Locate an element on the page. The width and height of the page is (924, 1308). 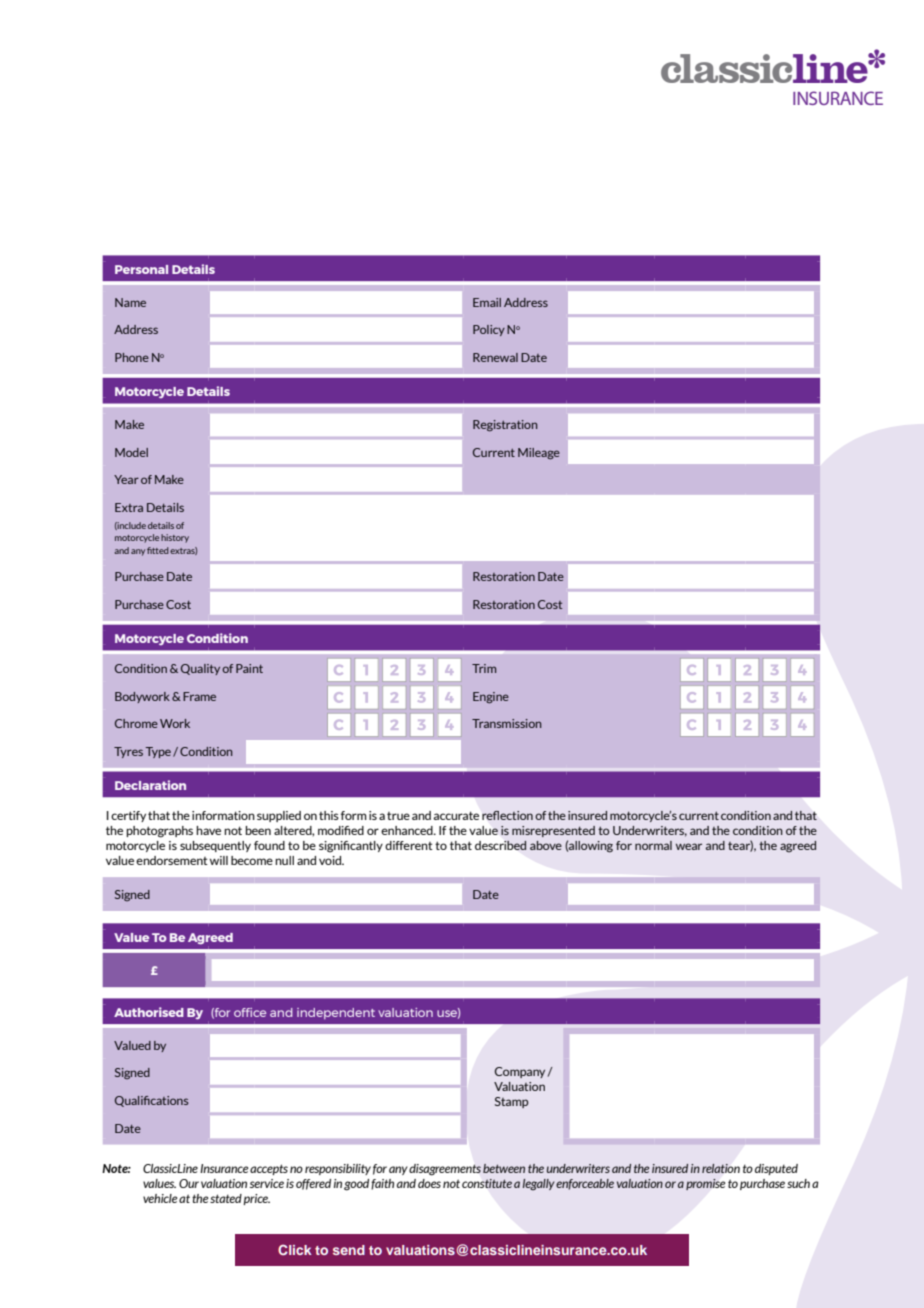
Transmission is located at coordinates (507, 723).
